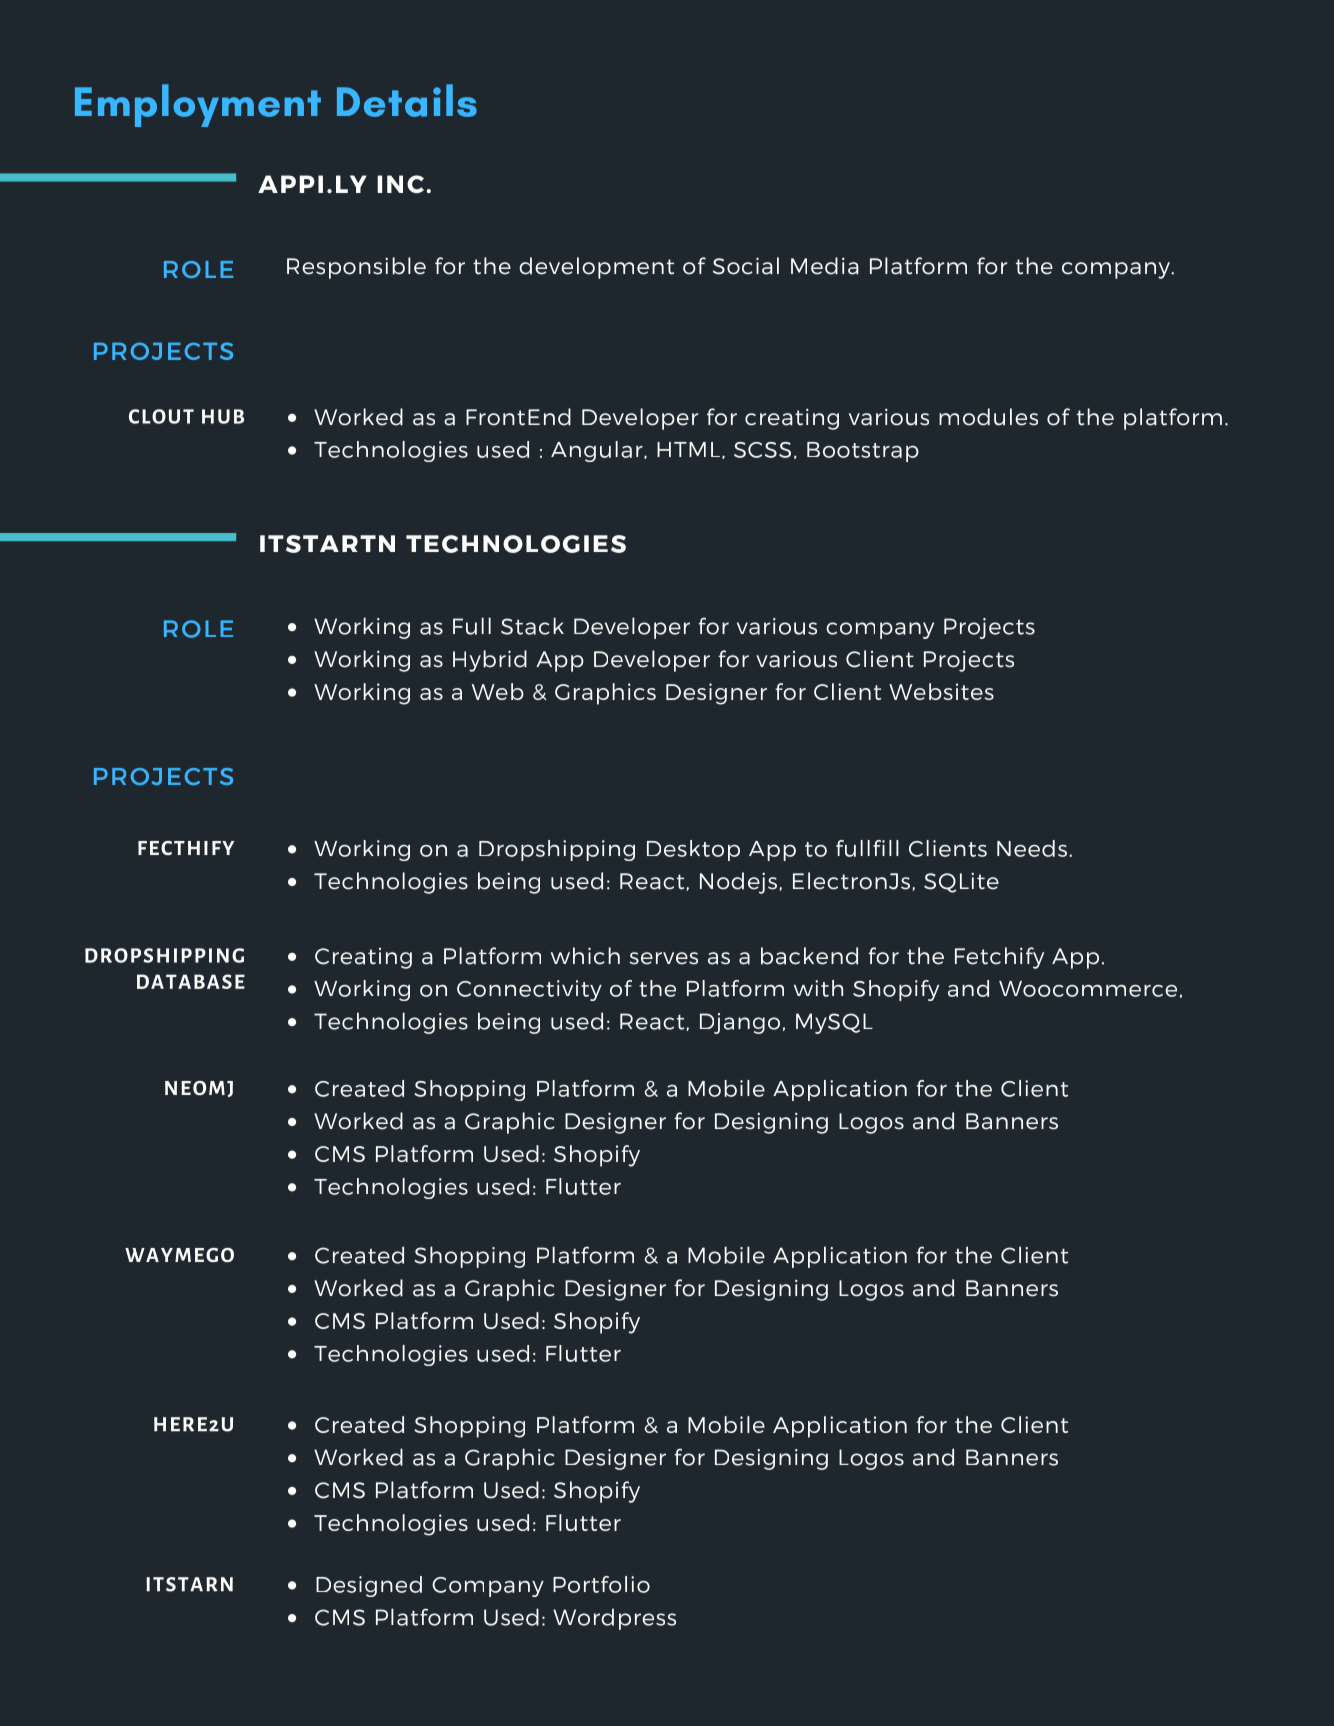 The width and height of the image is (1334, 1726). I want to click on DATABASE, so click(191, 981).
